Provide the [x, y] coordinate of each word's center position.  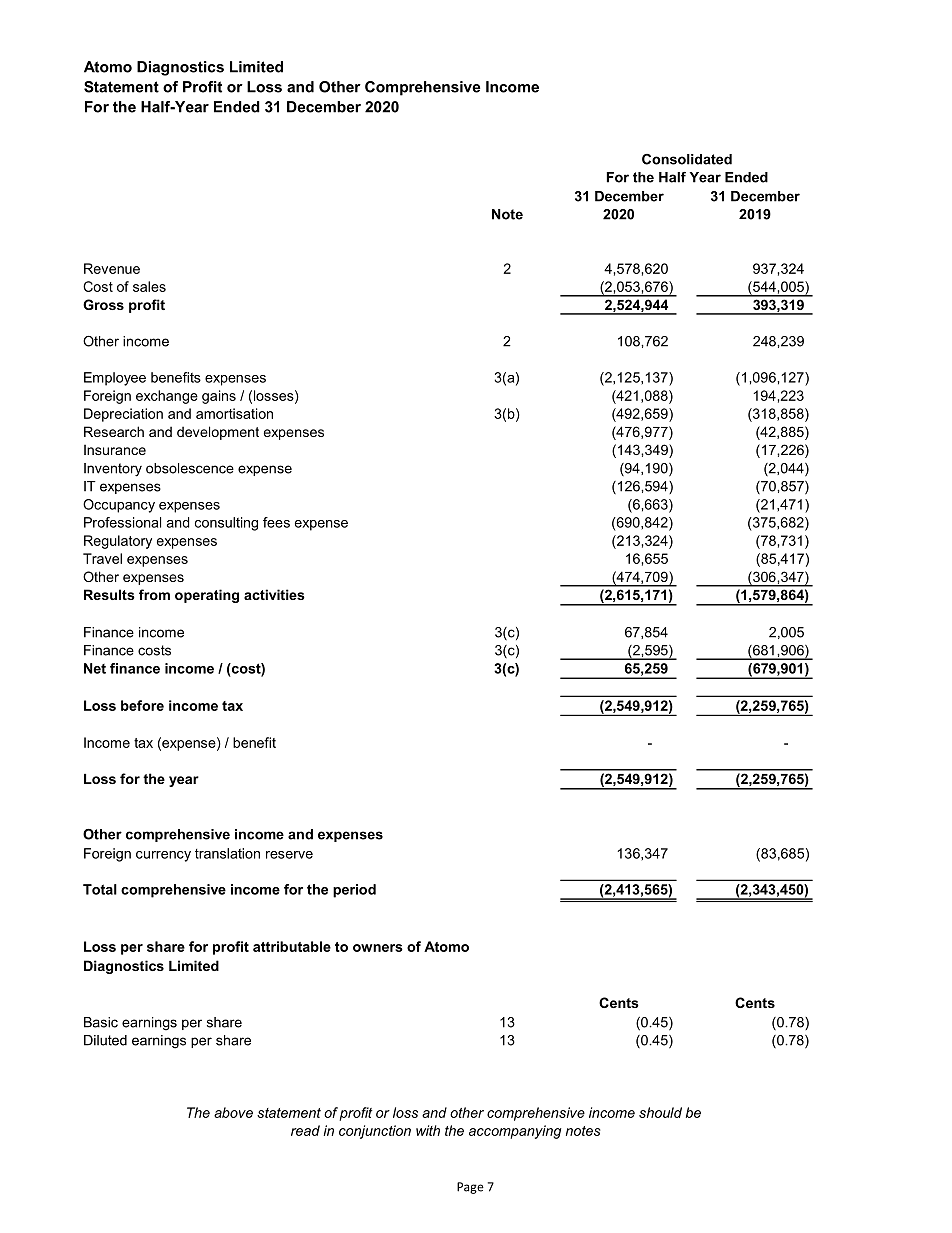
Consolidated [687, 159]
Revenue [112, 268]
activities [274, 594]
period [354, 891]
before [142, 705]
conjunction [375, 1132]
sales [149, 286]
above [233, 1112]
